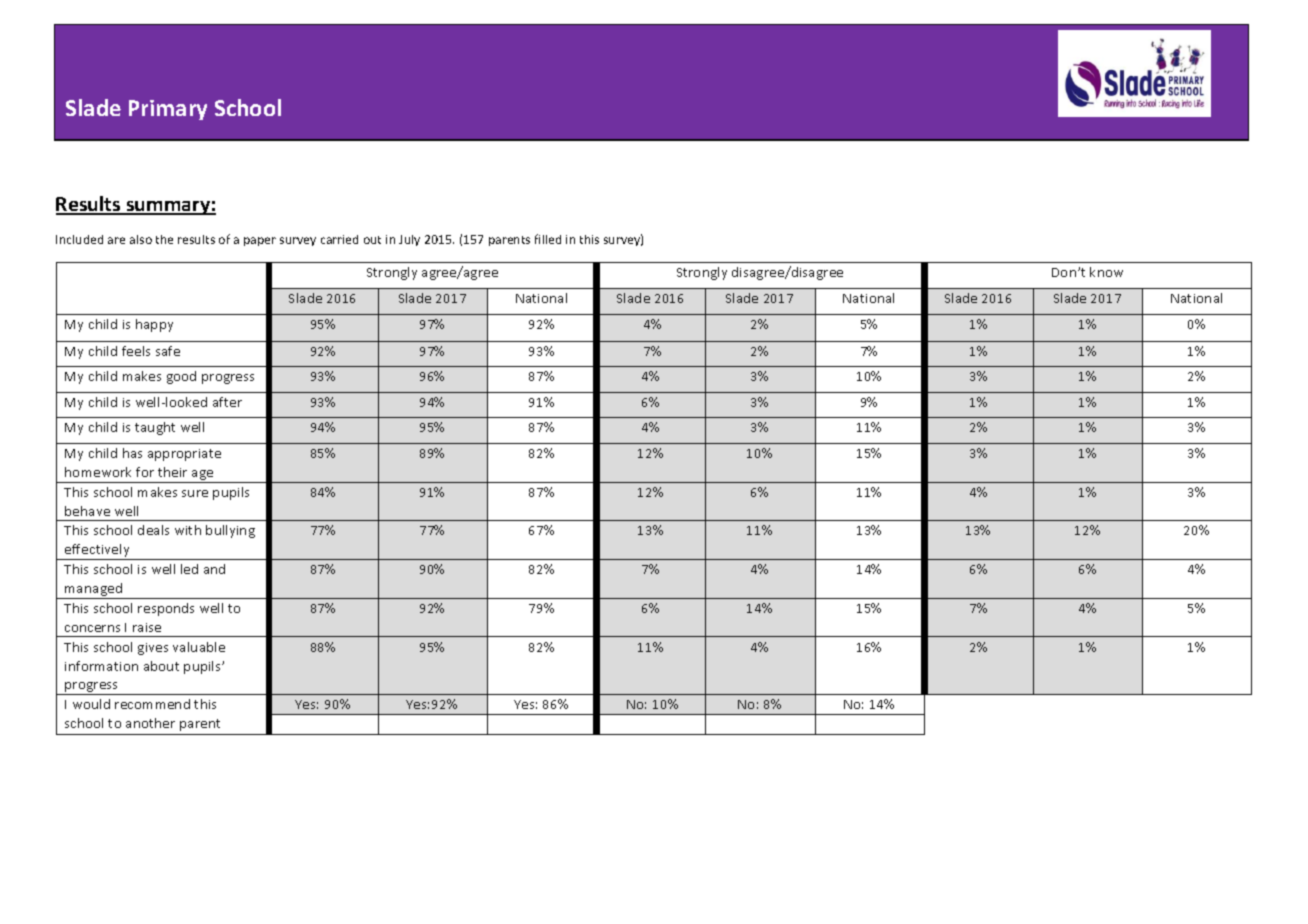 The height and width of the screenshot is (924, 1308). What do you see at coordinates (168, 110) in the screenshot?
I see `Primary` at bounding box center [168, 110].
